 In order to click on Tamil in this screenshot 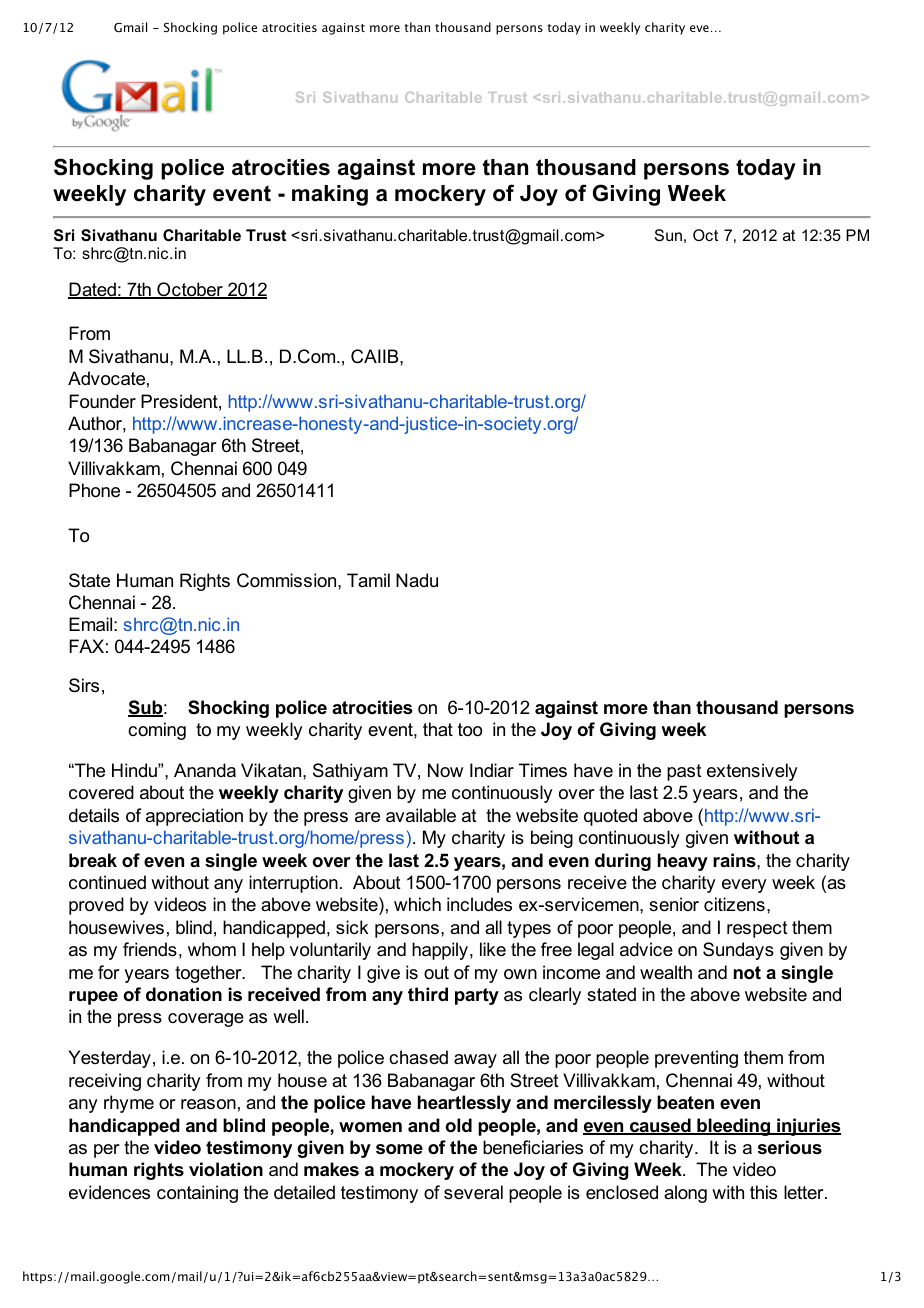, I will do `click(368, 580)`.
